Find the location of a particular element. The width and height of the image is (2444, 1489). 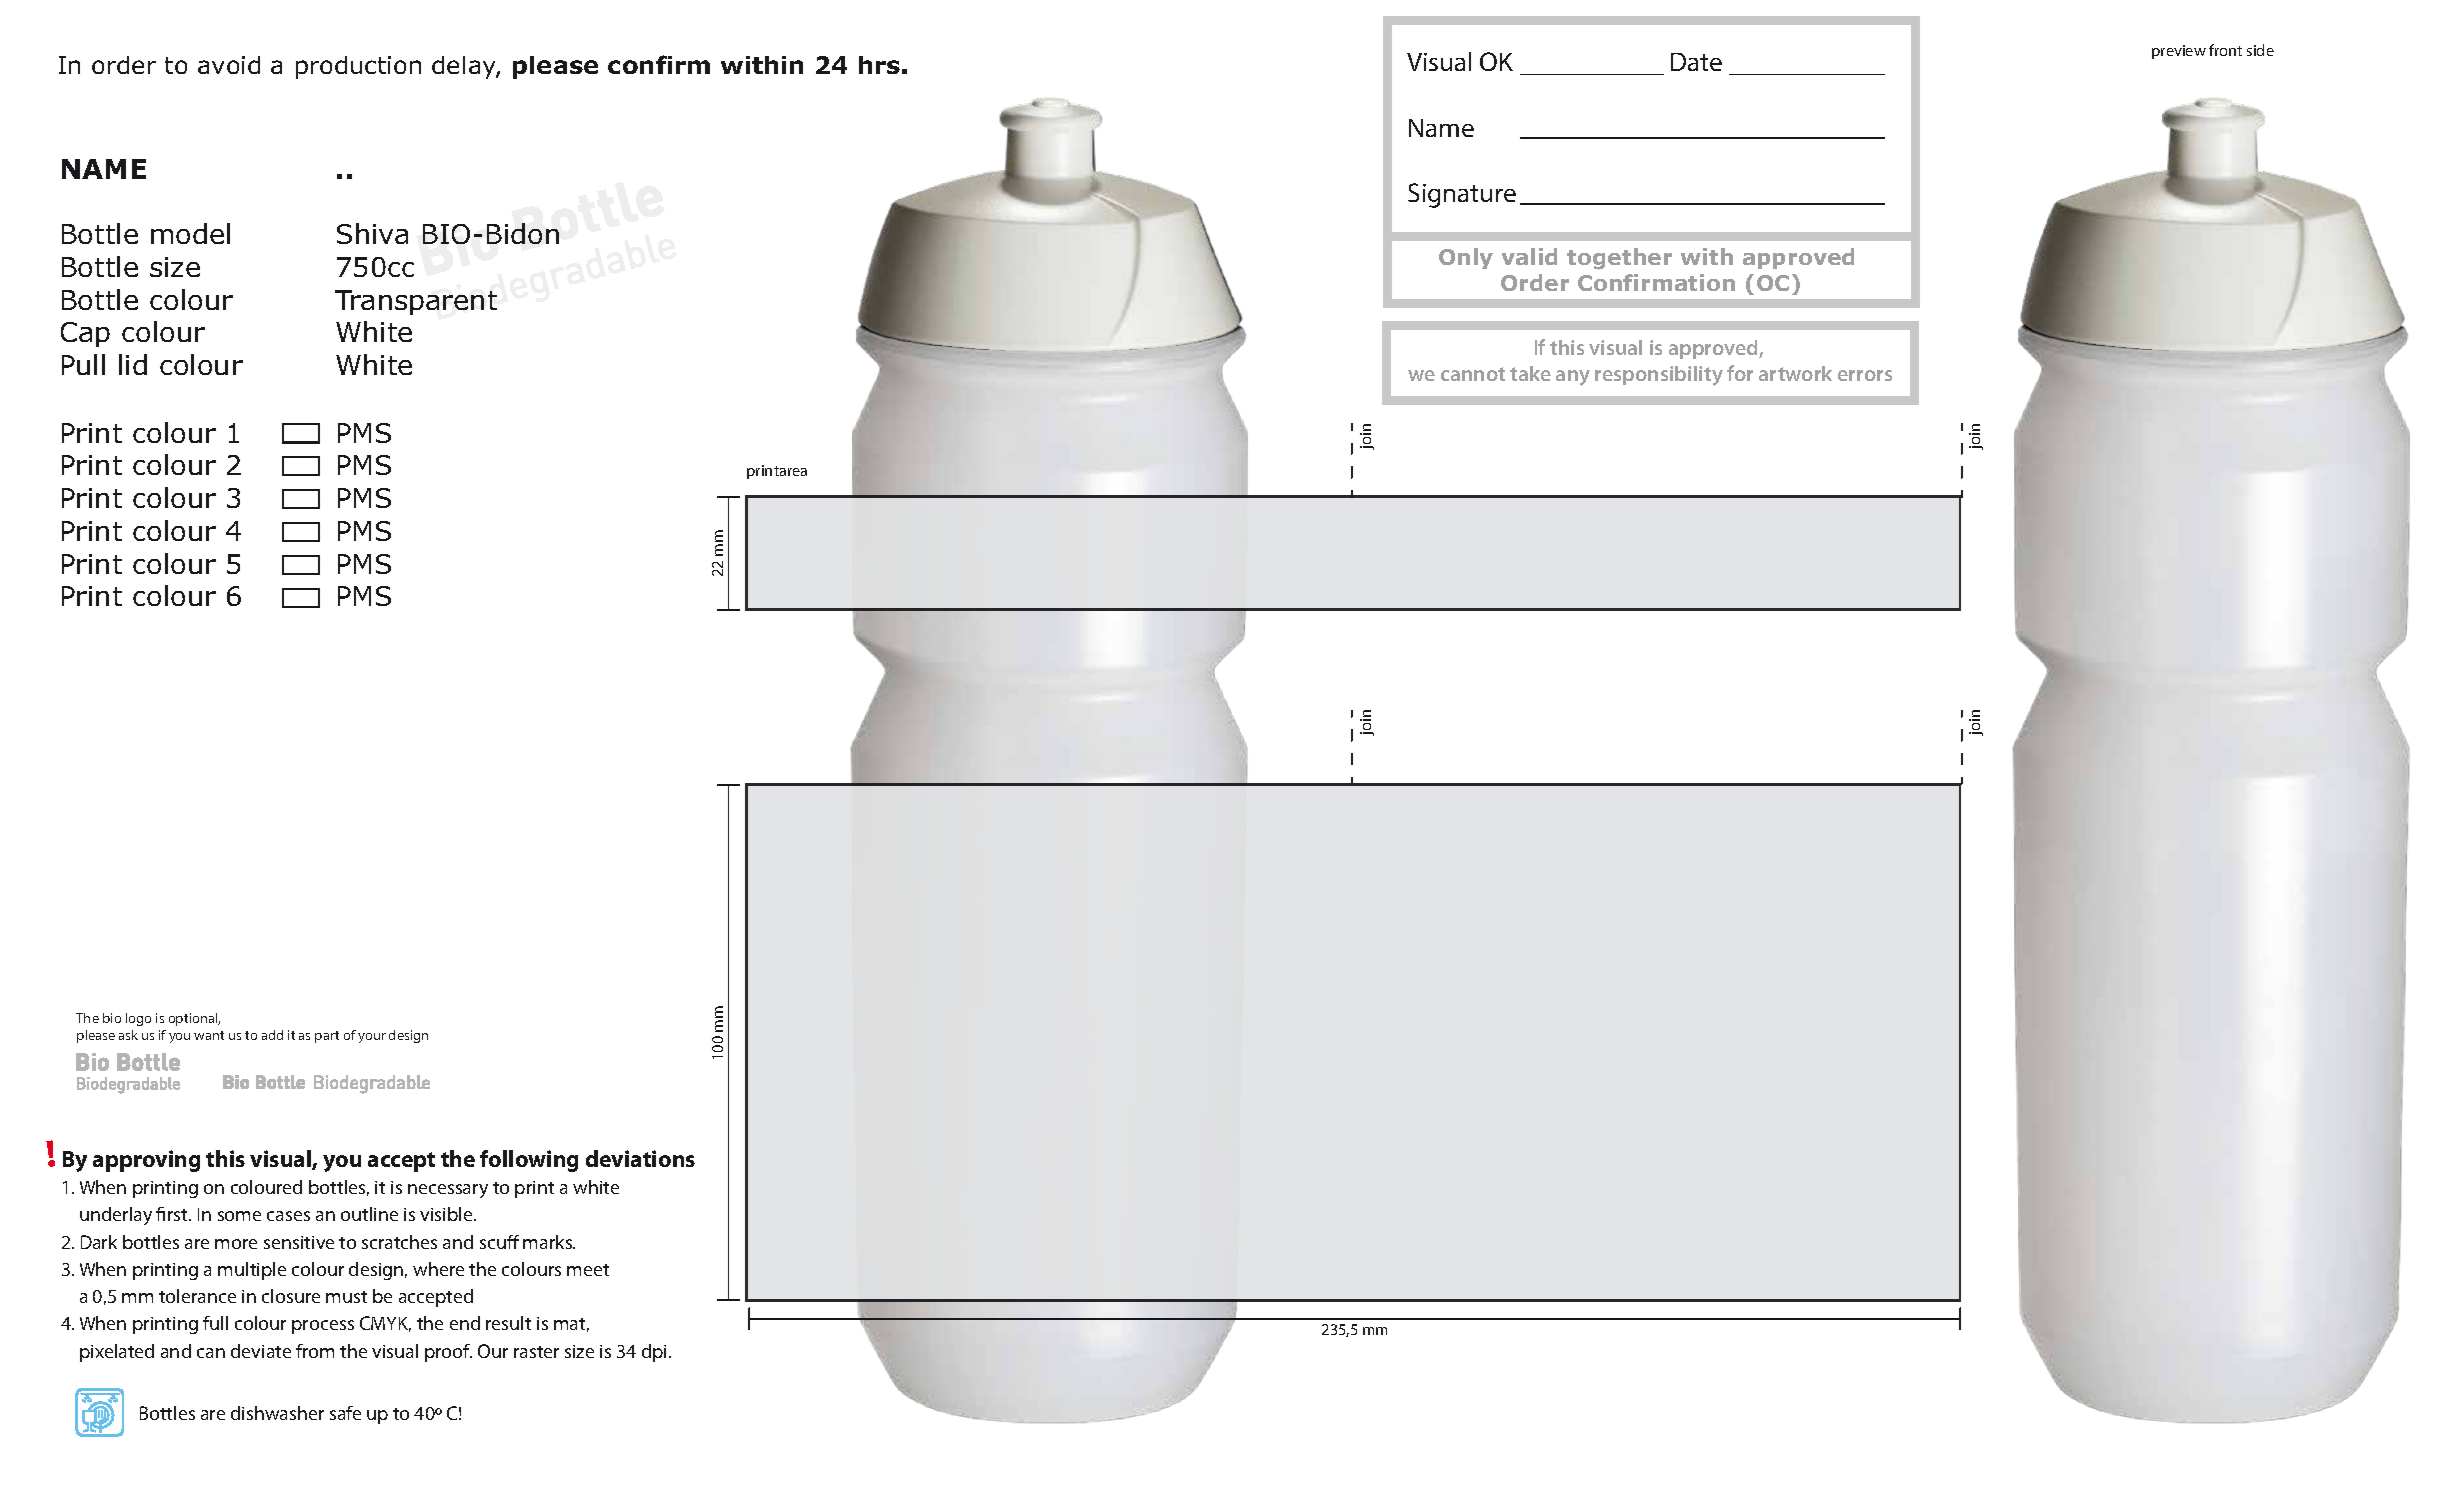

hrs is located at coordinates (879, 65).
